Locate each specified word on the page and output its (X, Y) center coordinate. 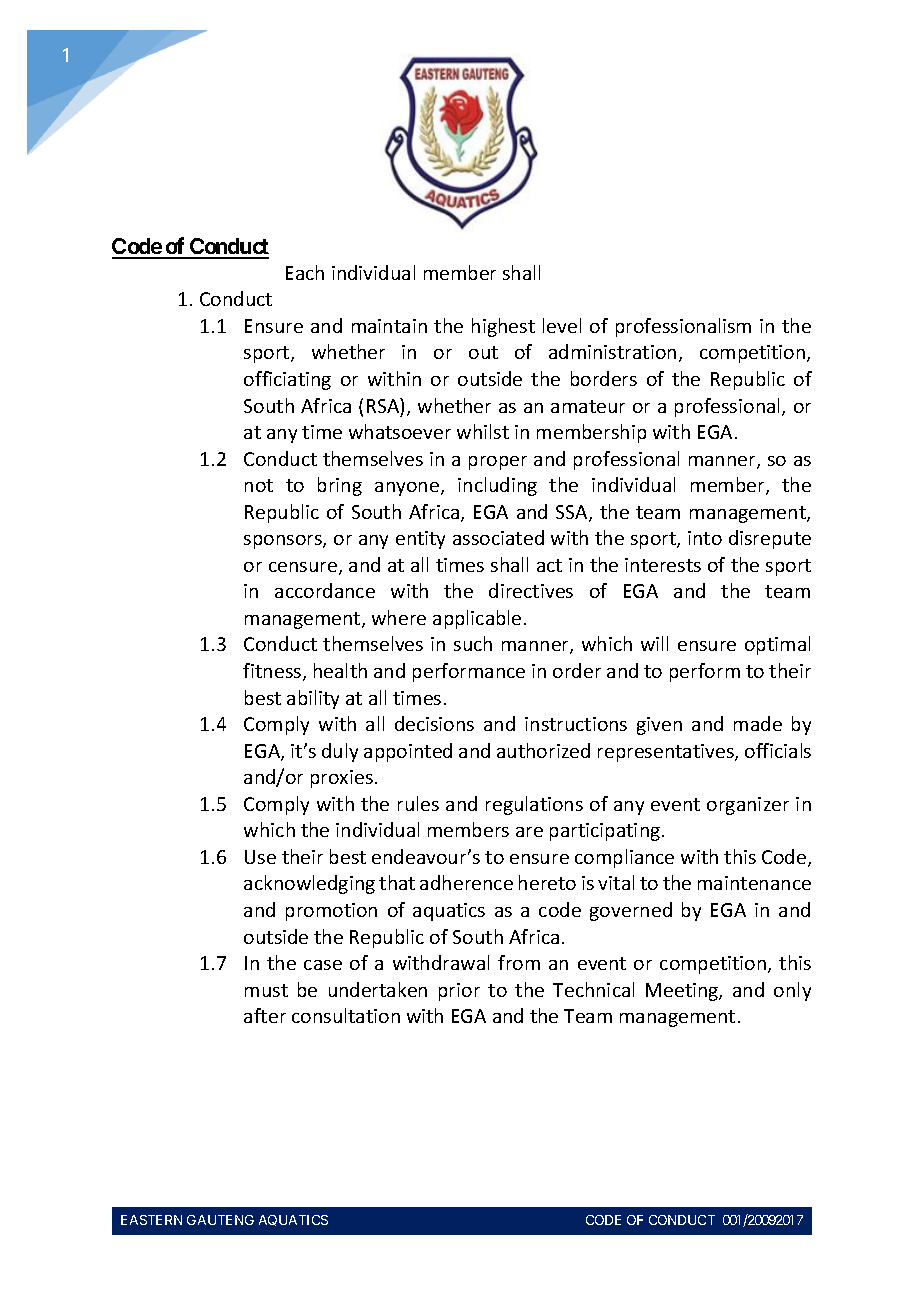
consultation (346, 1015)
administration (612, 351)
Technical (593, 989)
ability (313, 699)
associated (498, 537)
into (705, 538)
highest (503, 327)
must (266, 990)
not (259, 485)
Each (305, 272)
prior (459, 992)
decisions (434, 723)
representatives (667, 753)
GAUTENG (220, 1220)
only (792, 991)
